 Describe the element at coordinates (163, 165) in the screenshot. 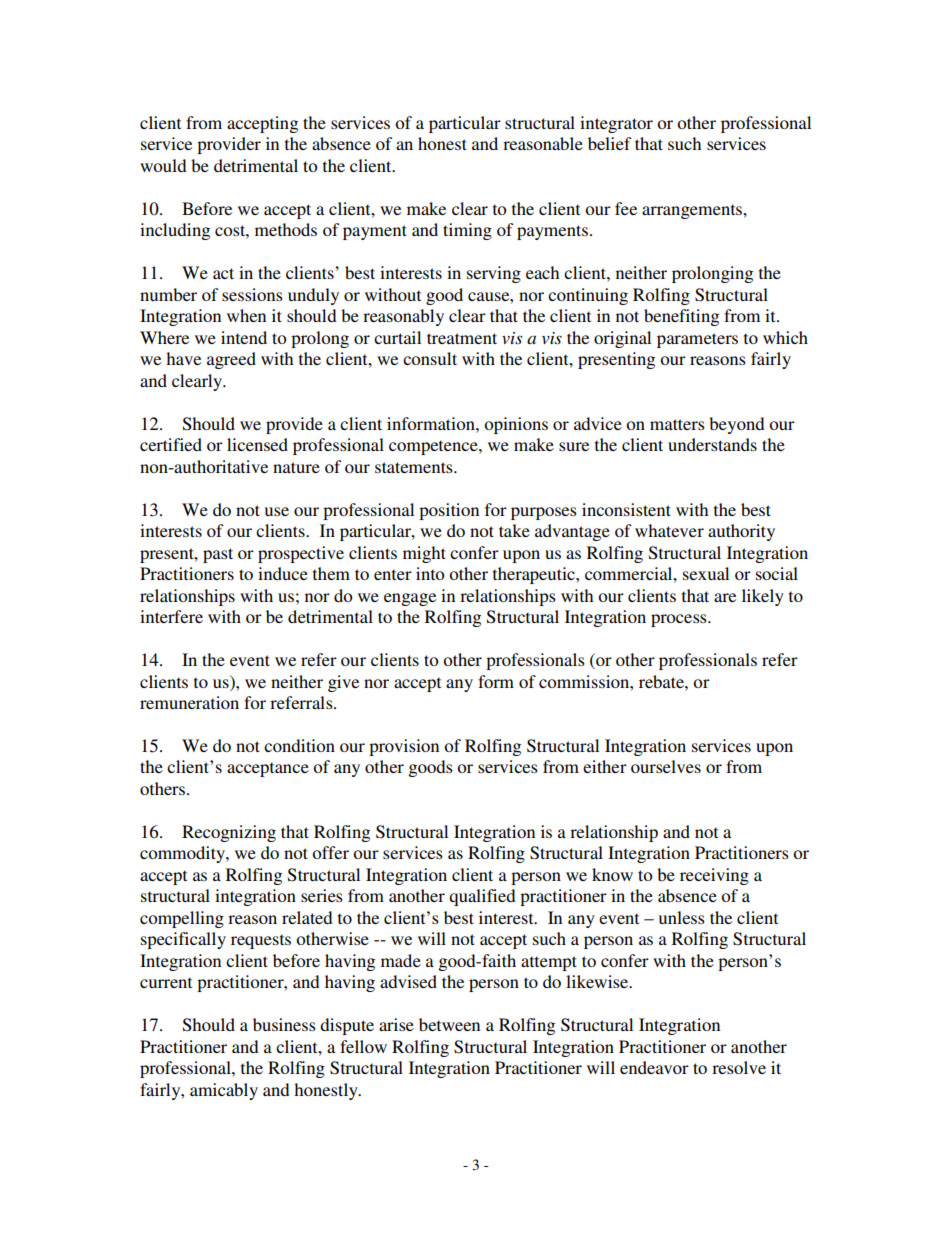

I see `would` at that location.
